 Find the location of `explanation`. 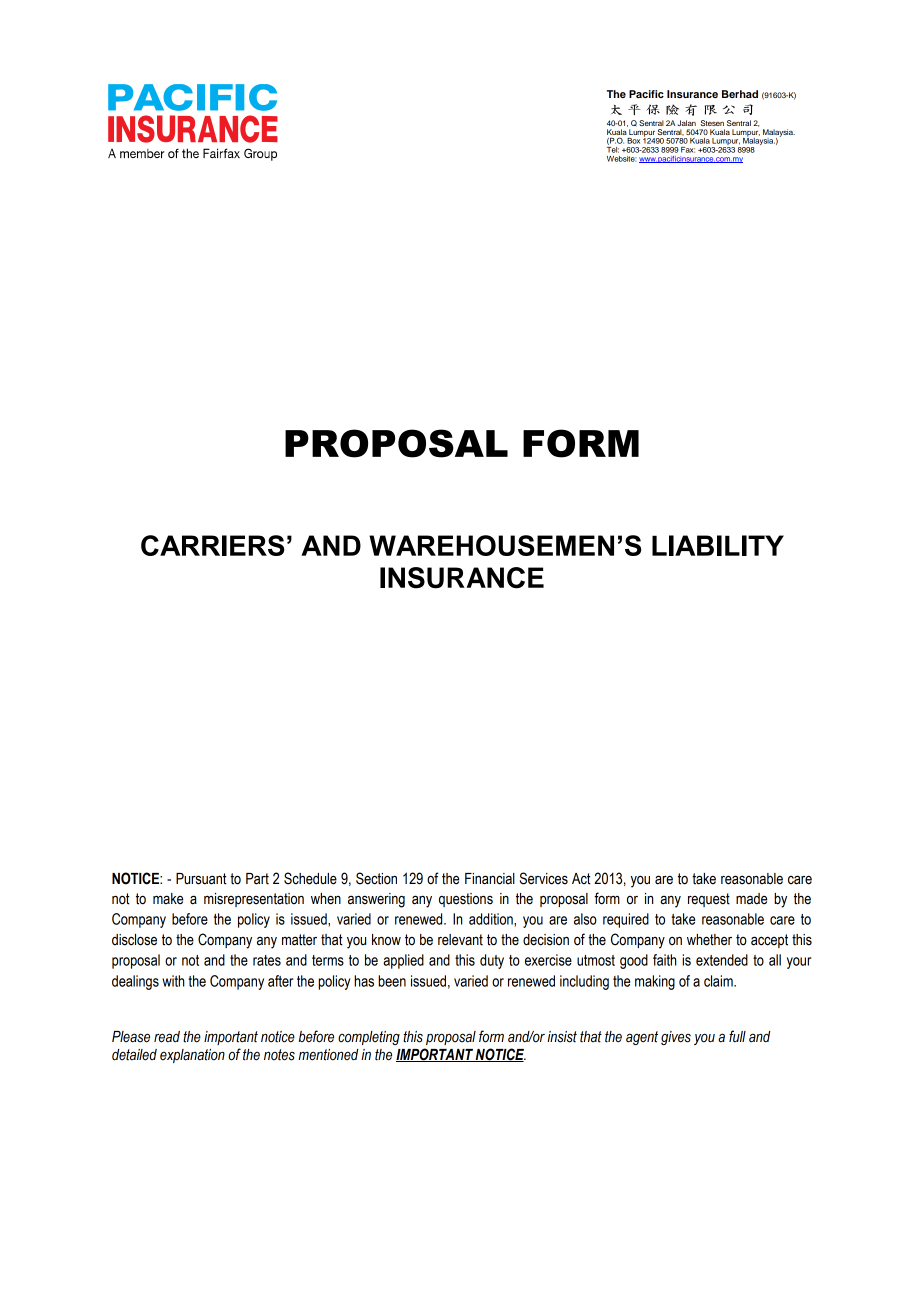

explanation is located at coordinates (192, 1056).
